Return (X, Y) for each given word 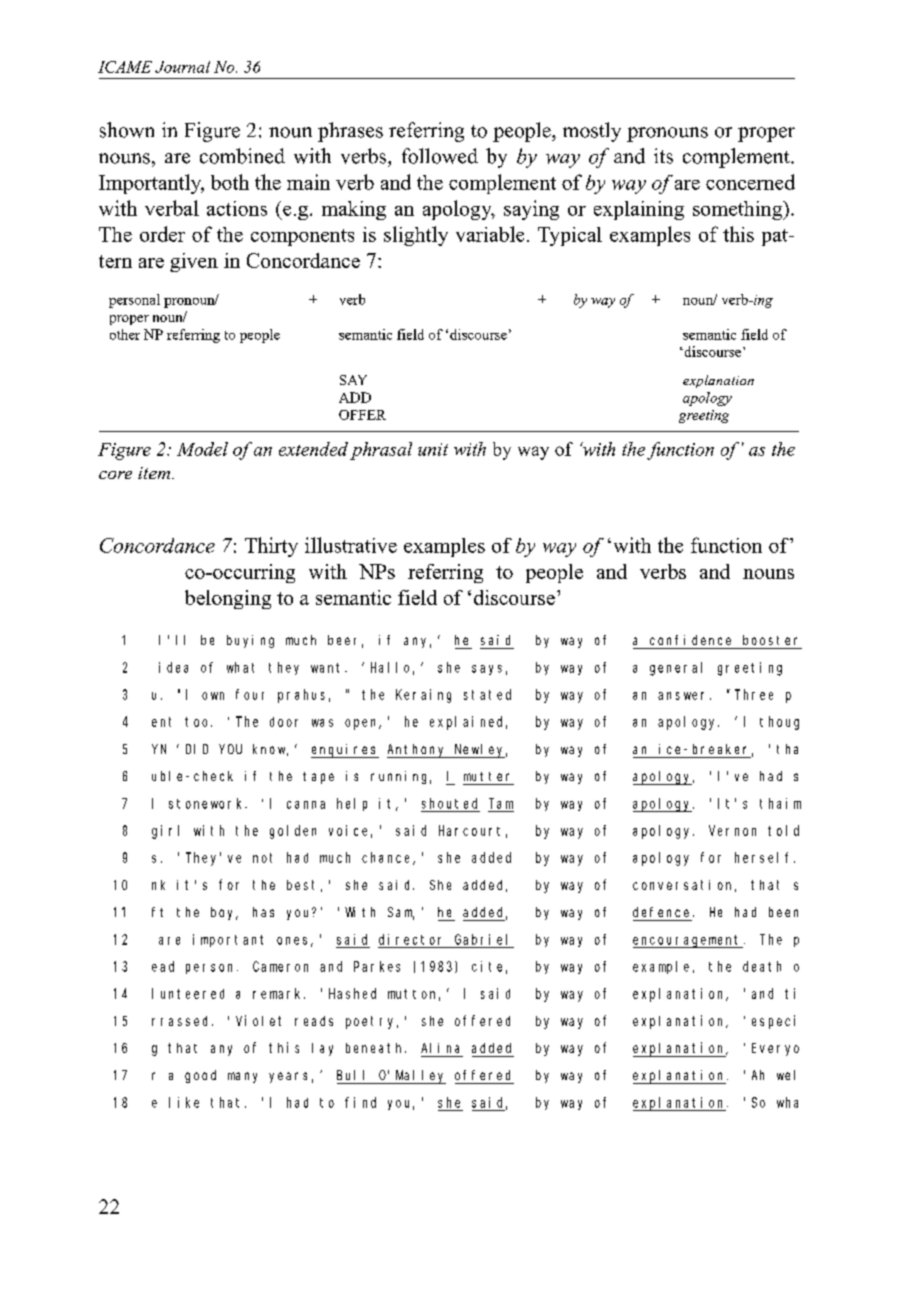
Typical (570, 236)
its (663, 156)
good (200, 1076)
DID (197, 749)
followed (440, 156)
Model (202, 449)
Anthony (418, 751)
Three (754, 694)
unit (433, 449)
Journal (182, 67)
